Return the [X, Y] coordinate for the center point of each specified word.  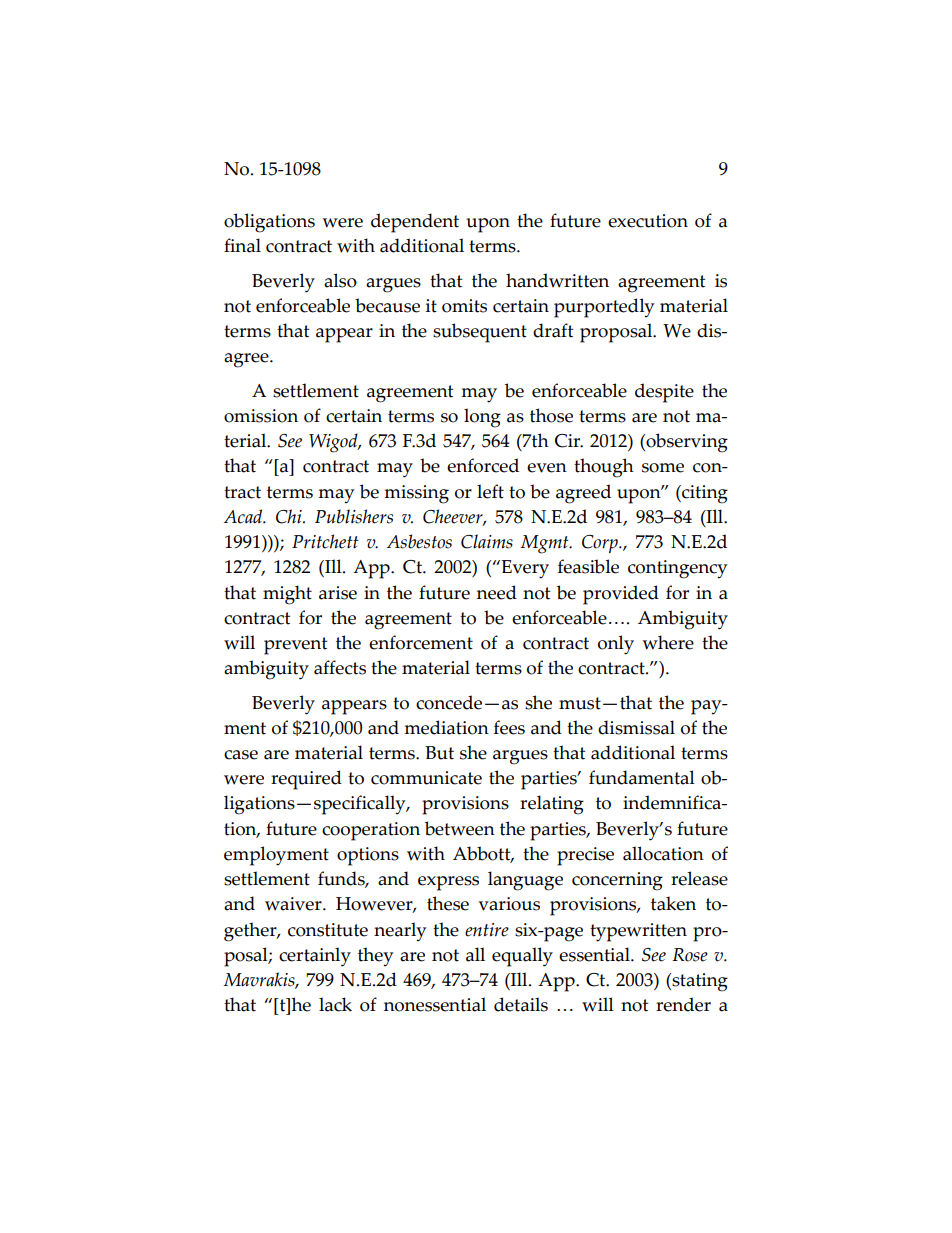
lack [335, 1004]
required [306, 780]
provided [621, 595]
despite [664, 393]
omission [261, 416]
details [521, 1004]
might [287, 595]
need [497, 592]
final [242, 245]
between [460, 828]
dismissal [636, 727]
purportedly [604, 308]
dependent [415, 223]
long [482, 418]
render [683, 1004]
